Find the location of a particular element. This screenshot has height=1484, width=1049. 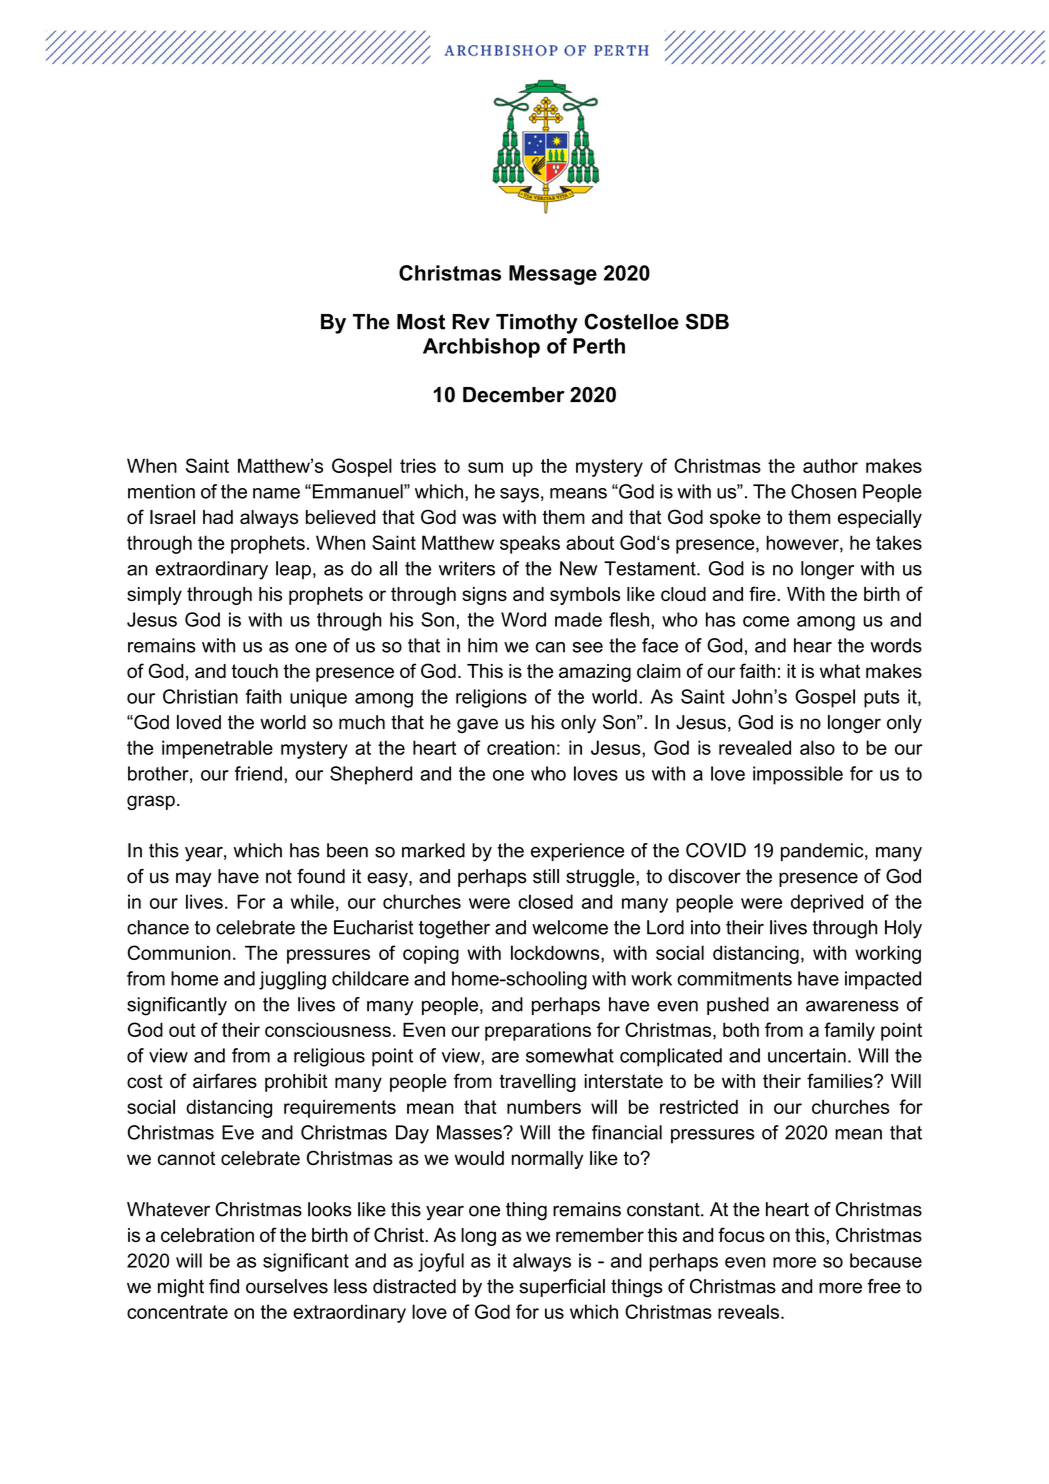

friend is located at coordinates (258, 773).
